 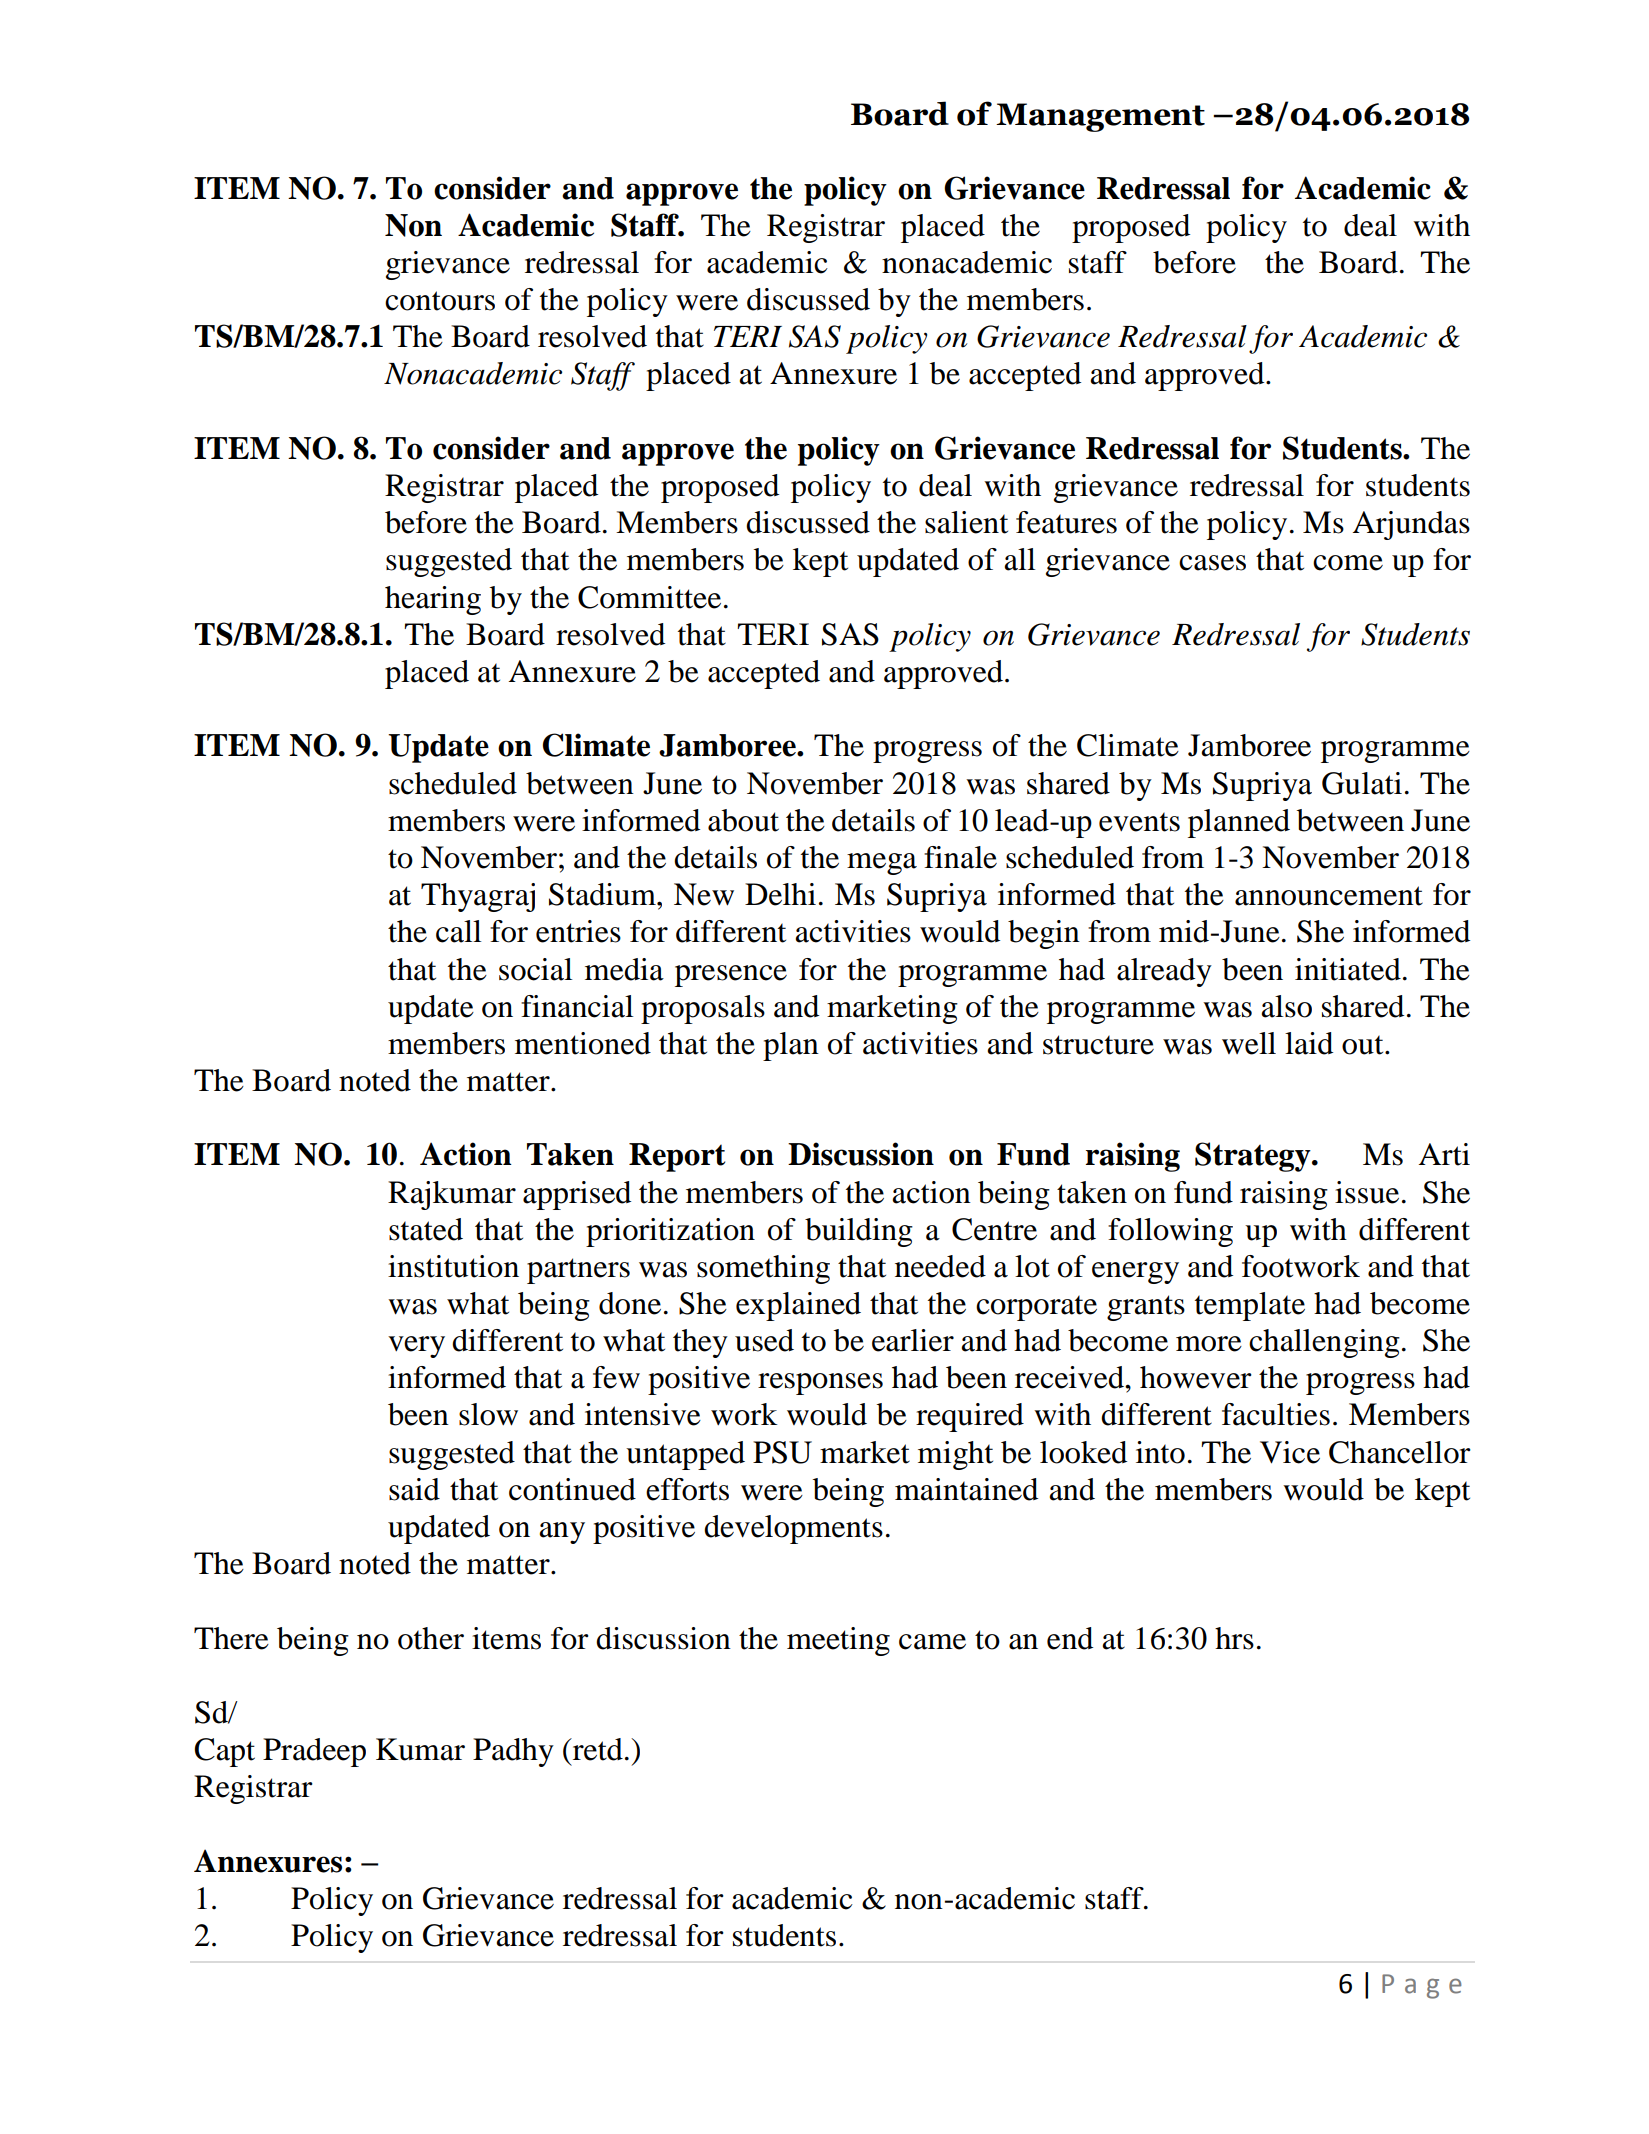 I want to click on Committee, so click(x=649, y=597).
